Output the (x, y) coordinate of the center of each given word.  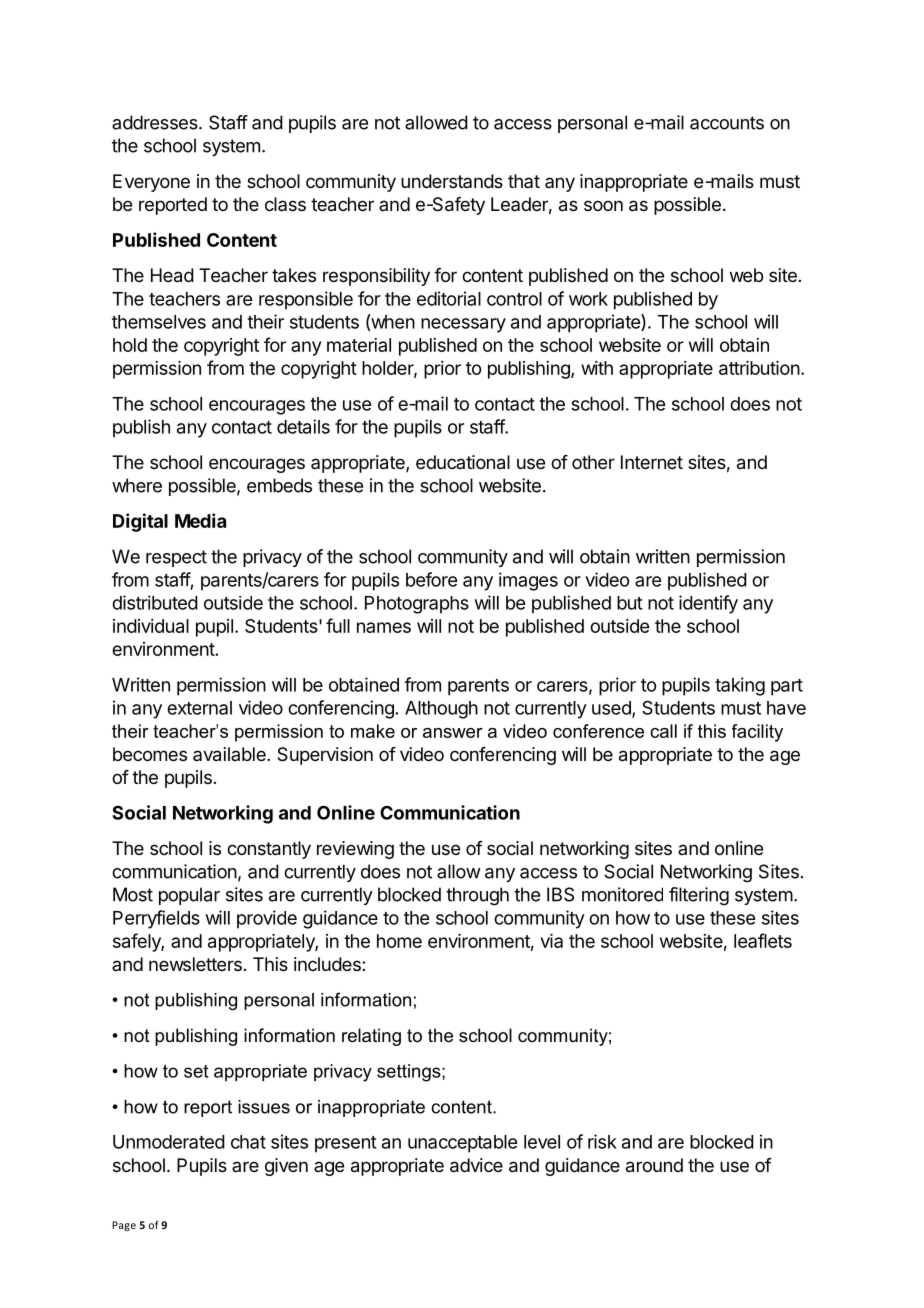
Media (200, 520)
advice (476, 1165)
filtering (699, 896)
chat (248, 1142)
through (477, 896)
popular (189, 896)
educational (463, 462)
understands (452, 181)
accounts (727, 123)
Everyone (151, 183)
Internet (652, 462)
